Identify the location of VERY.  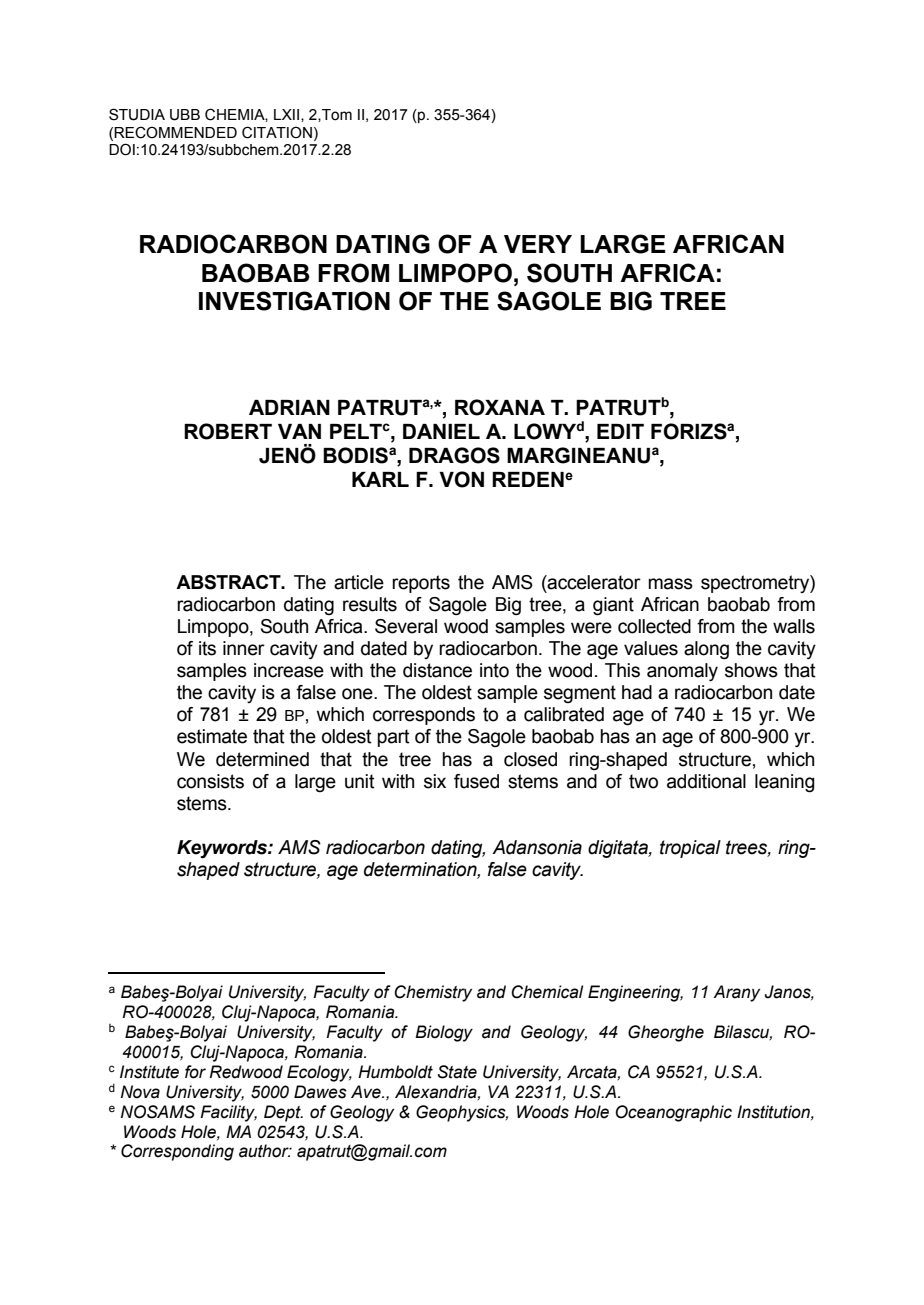
(538, 244).
